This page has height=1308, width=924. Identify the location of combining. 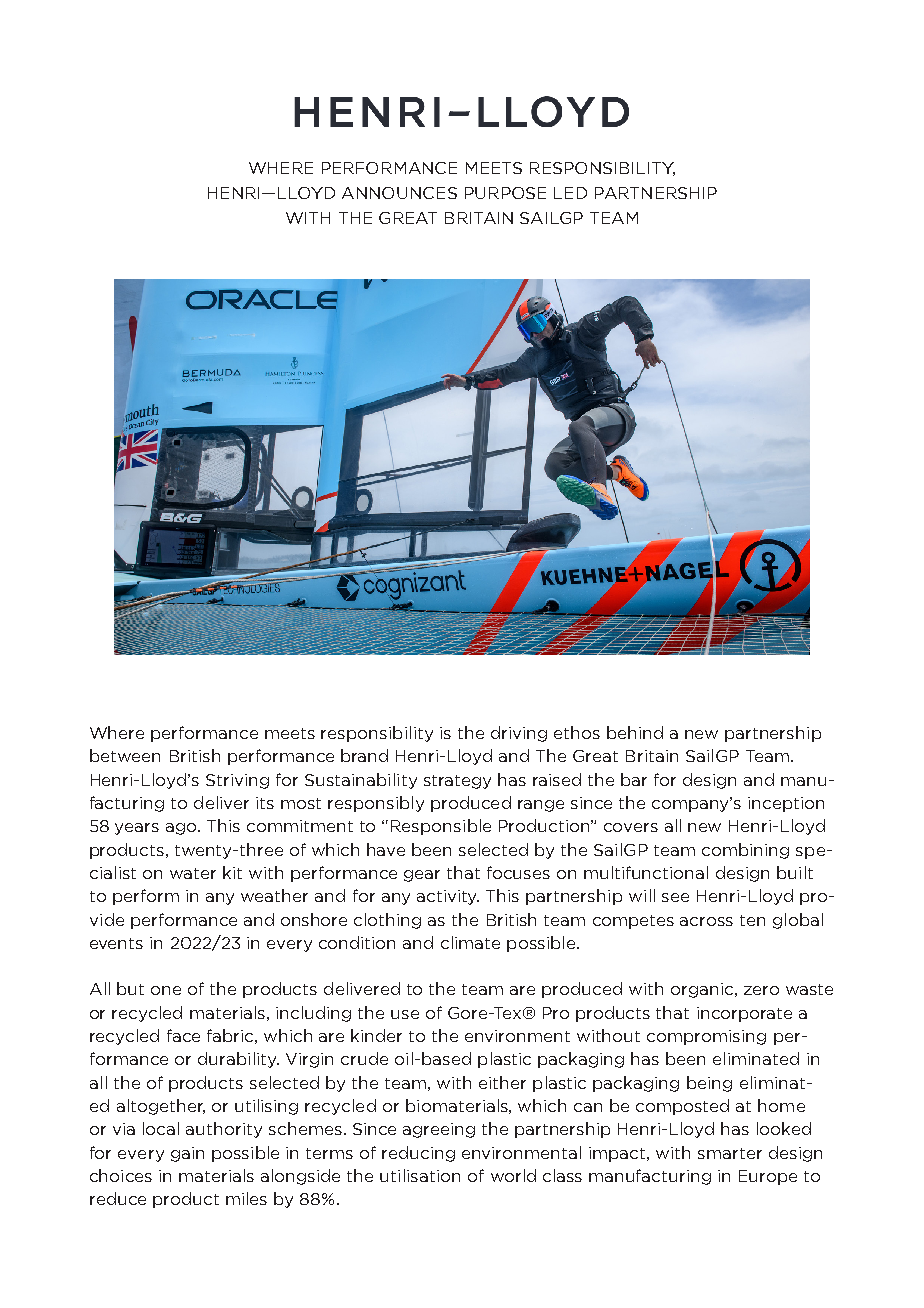
(745, 851).
